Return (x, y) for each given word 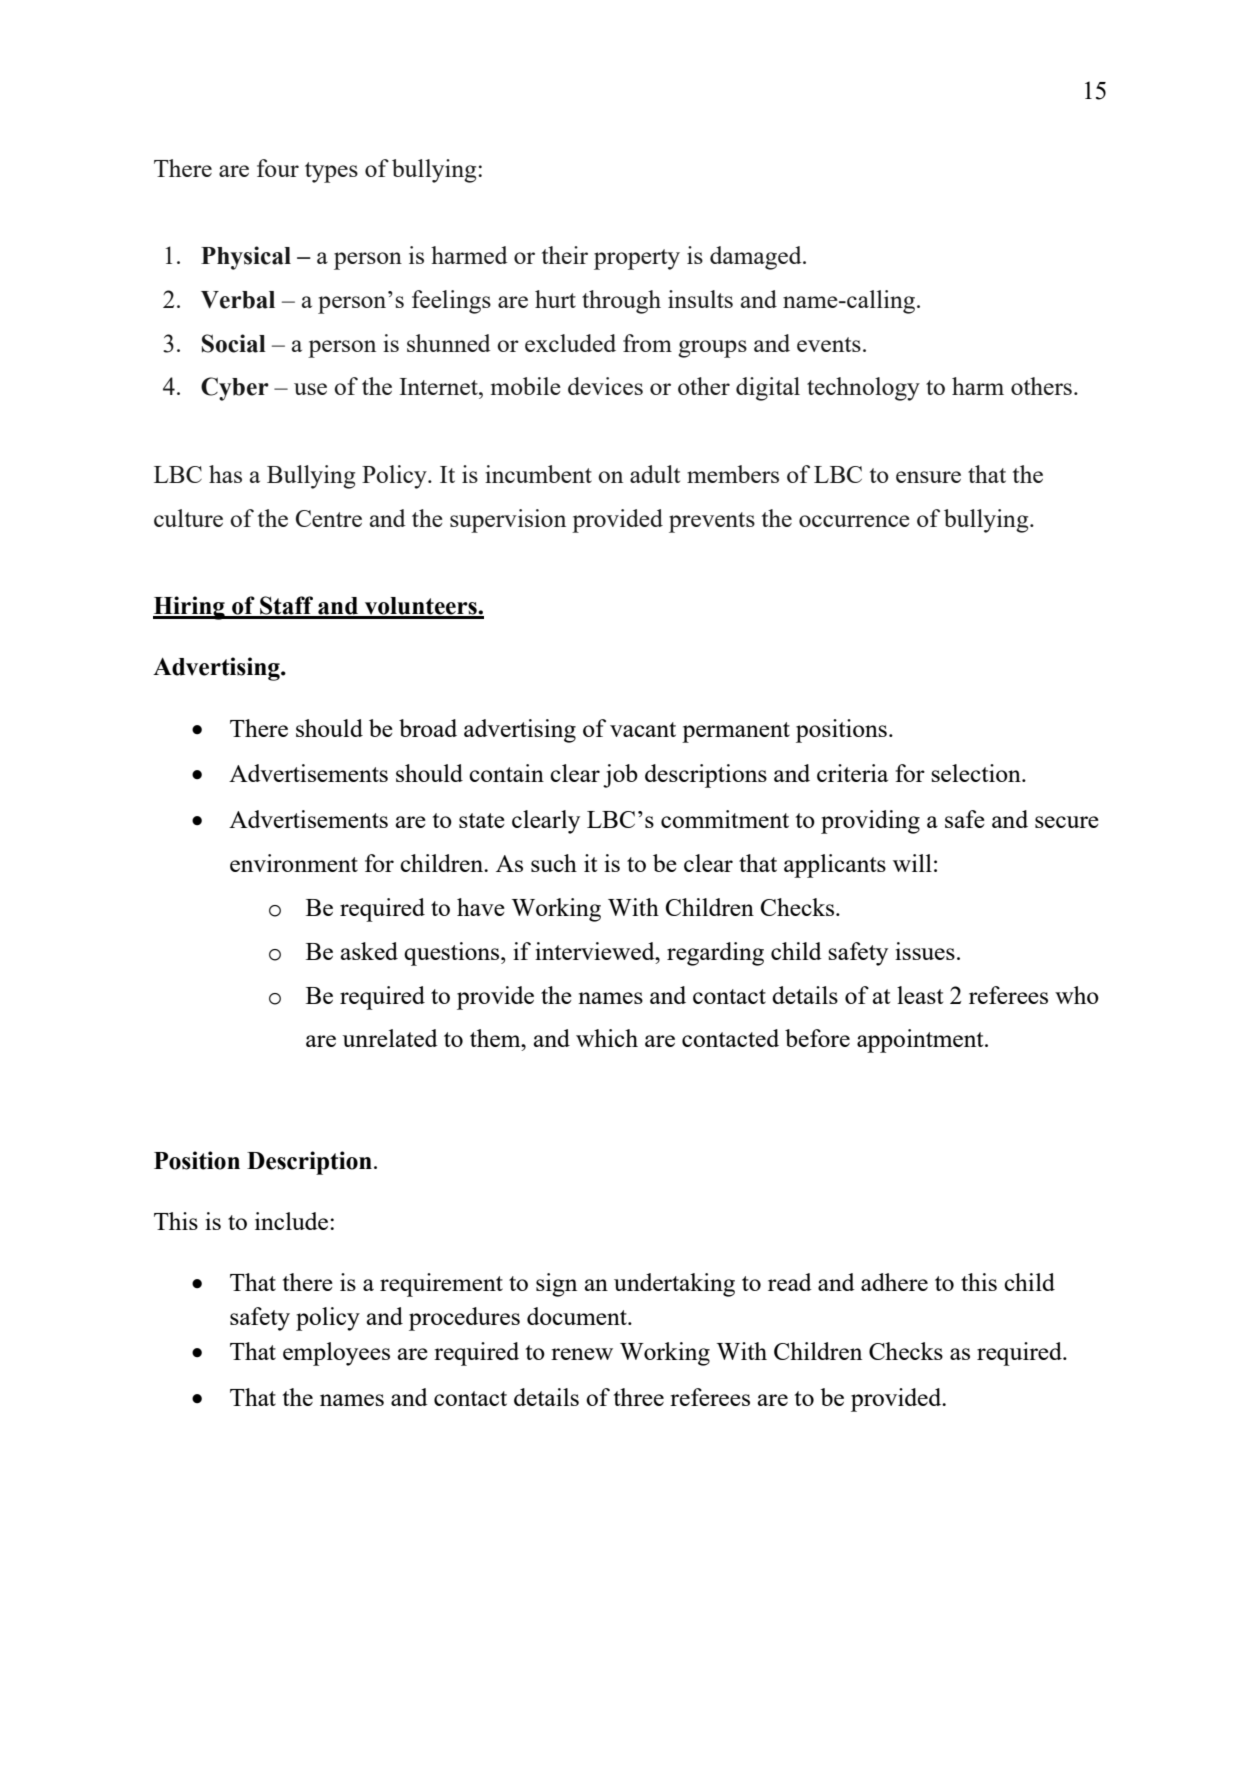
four (278, 168)
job (620, 776)
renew (582, 1354)
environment (294, 863)
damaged (757, 258)
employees (336, 1354)
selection (977, 773)
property (637, 259)
